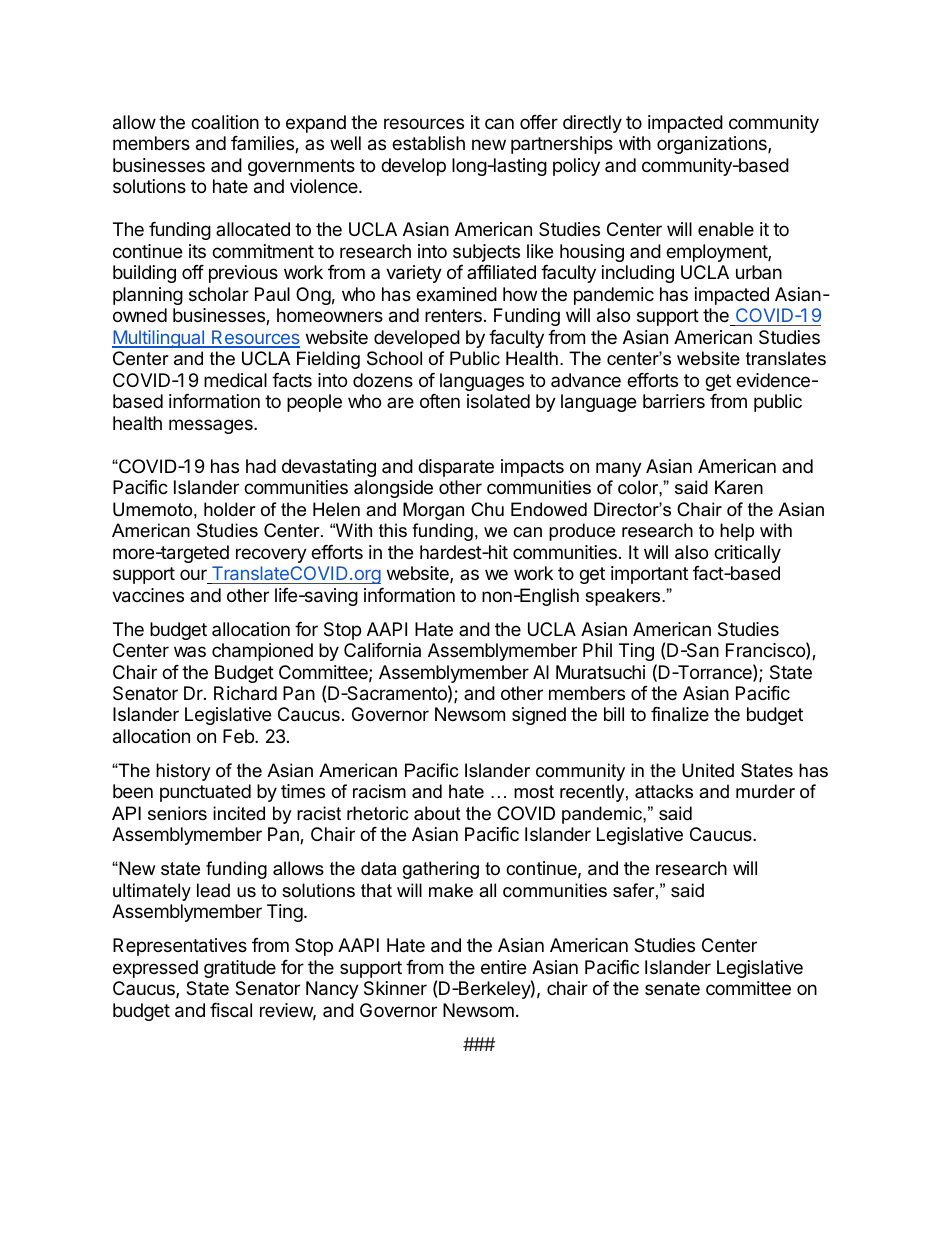 This screenshot has height=1233, width=952. What do you see at coordinates (503, 967) in the screenshot?
I see `entire` at bounding box center [503, 967].
